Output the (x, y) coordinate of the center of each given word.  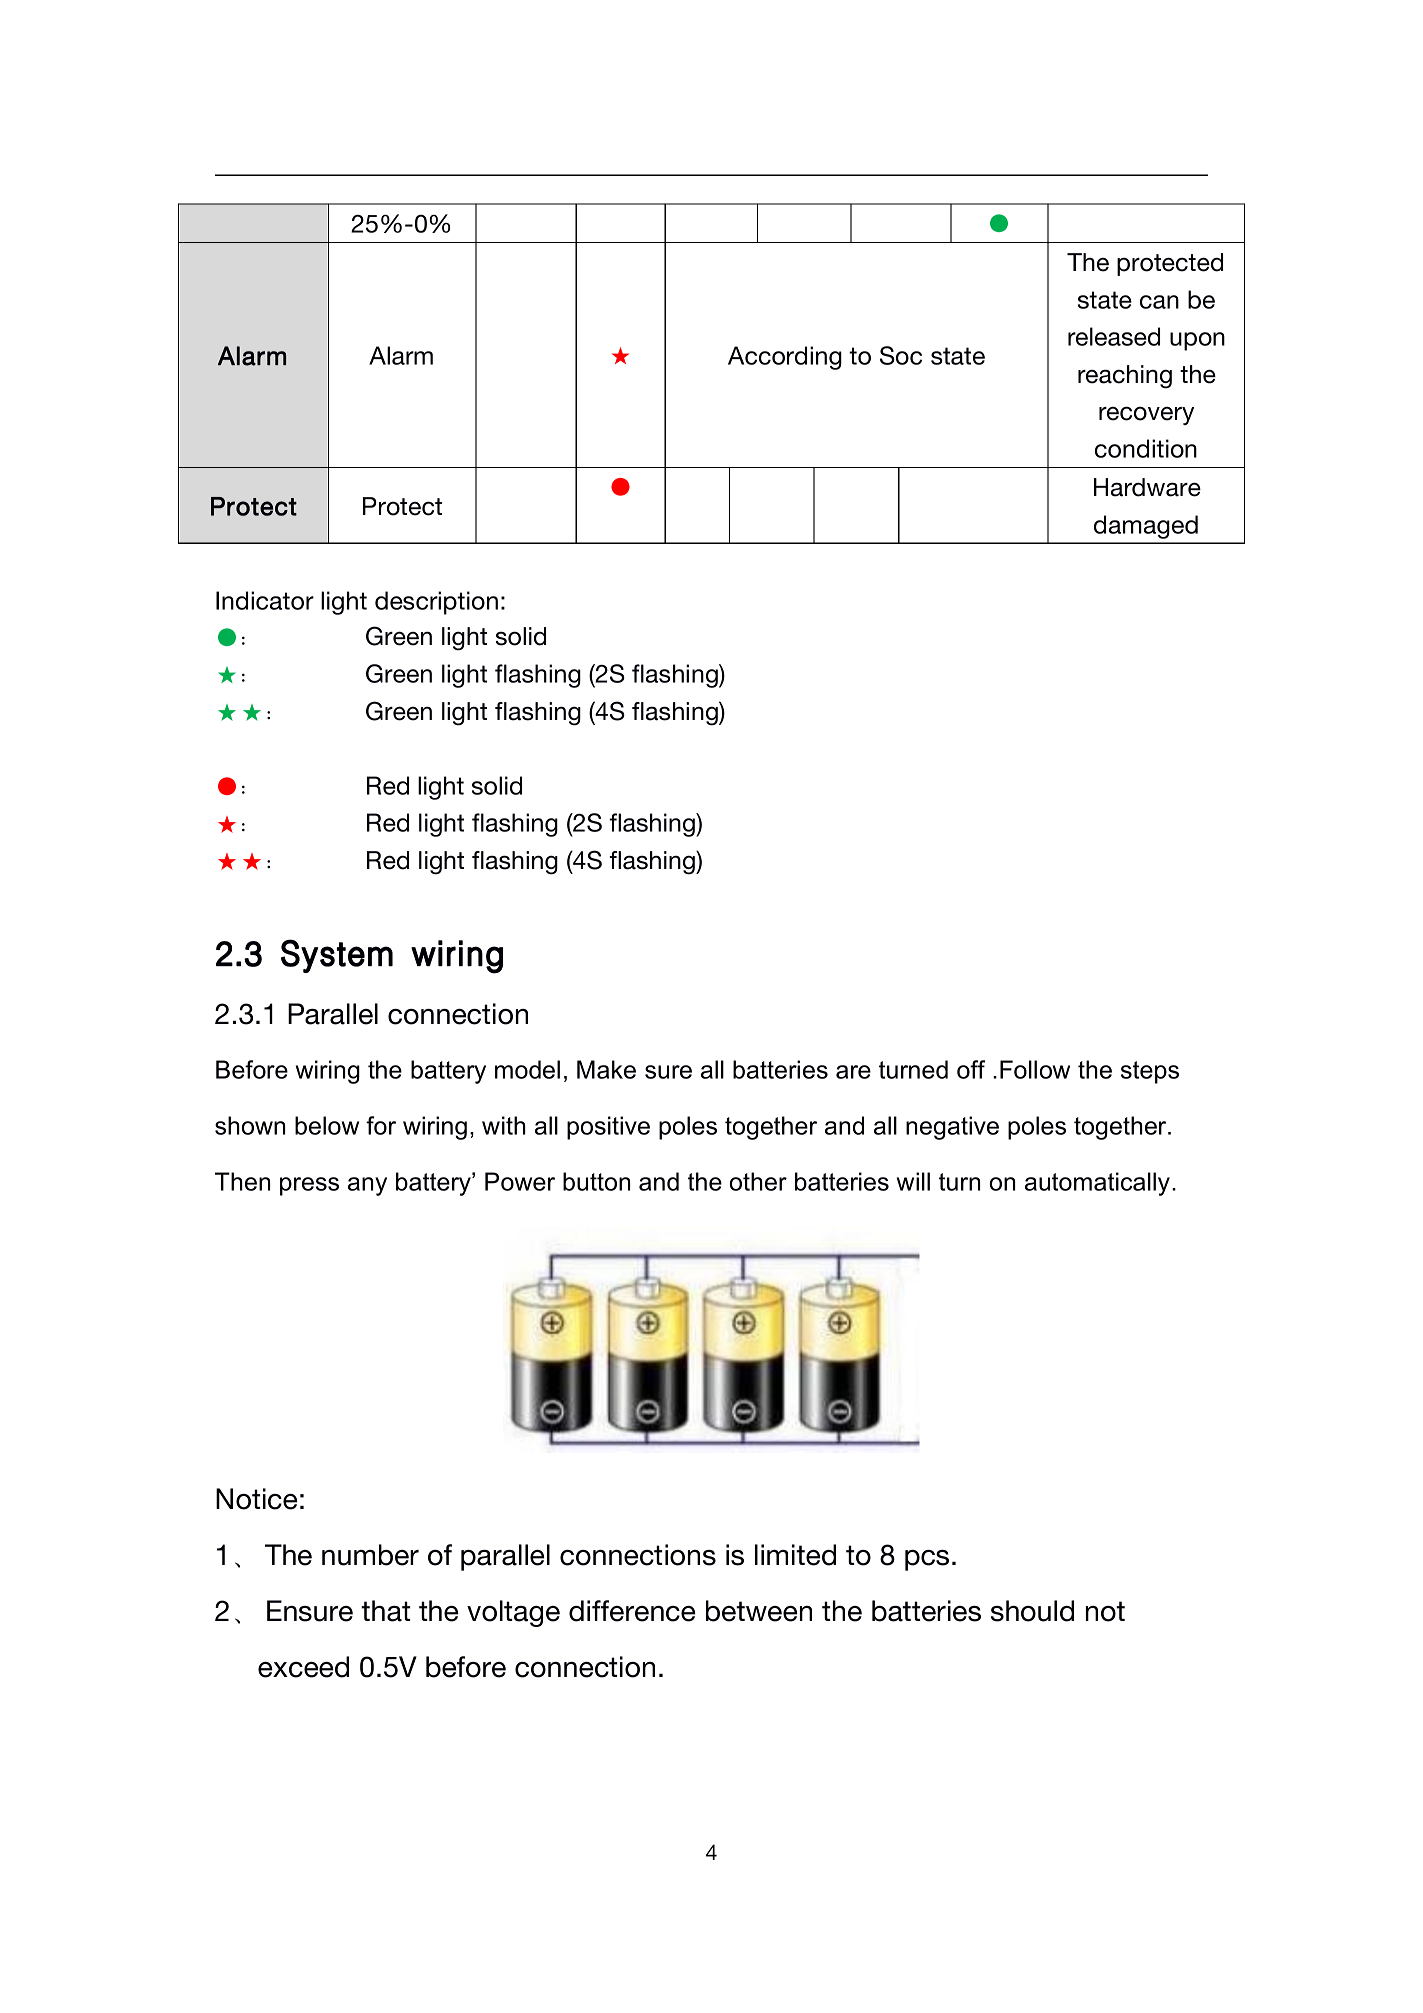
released (1114, 336)
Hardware (1147, 487)
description (436, 603)
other (758, 1181)
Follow (1035, 1069)
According (785, 358)
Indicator (265, 600)
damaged (1146, 527)
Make (606, 1069)
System (337, 956)
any (367, 1186)
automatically (1099, 1184)
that (385, 1611)
